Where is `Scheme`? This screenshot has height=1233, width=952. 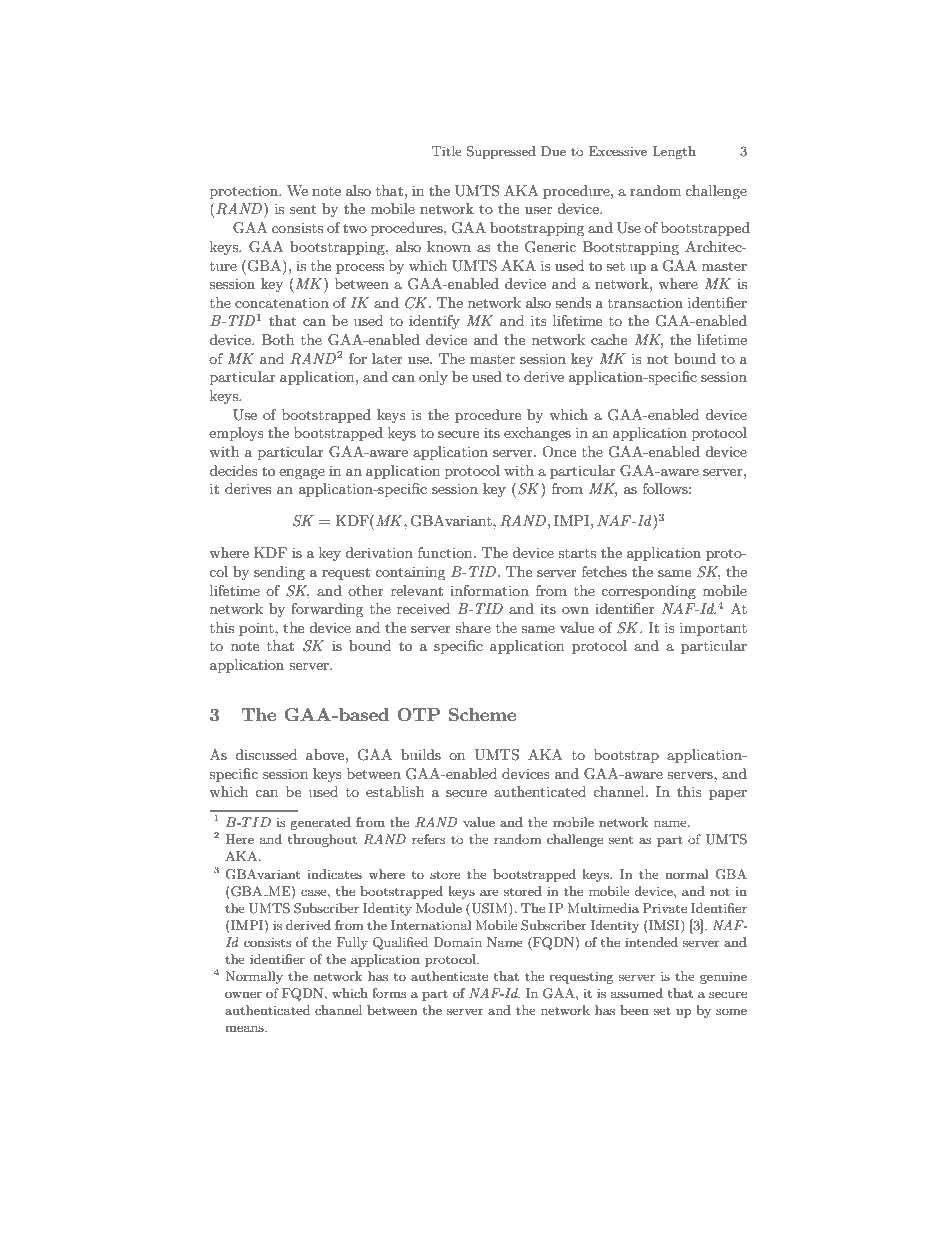
Scheme is located at coordinates (482, 715).
